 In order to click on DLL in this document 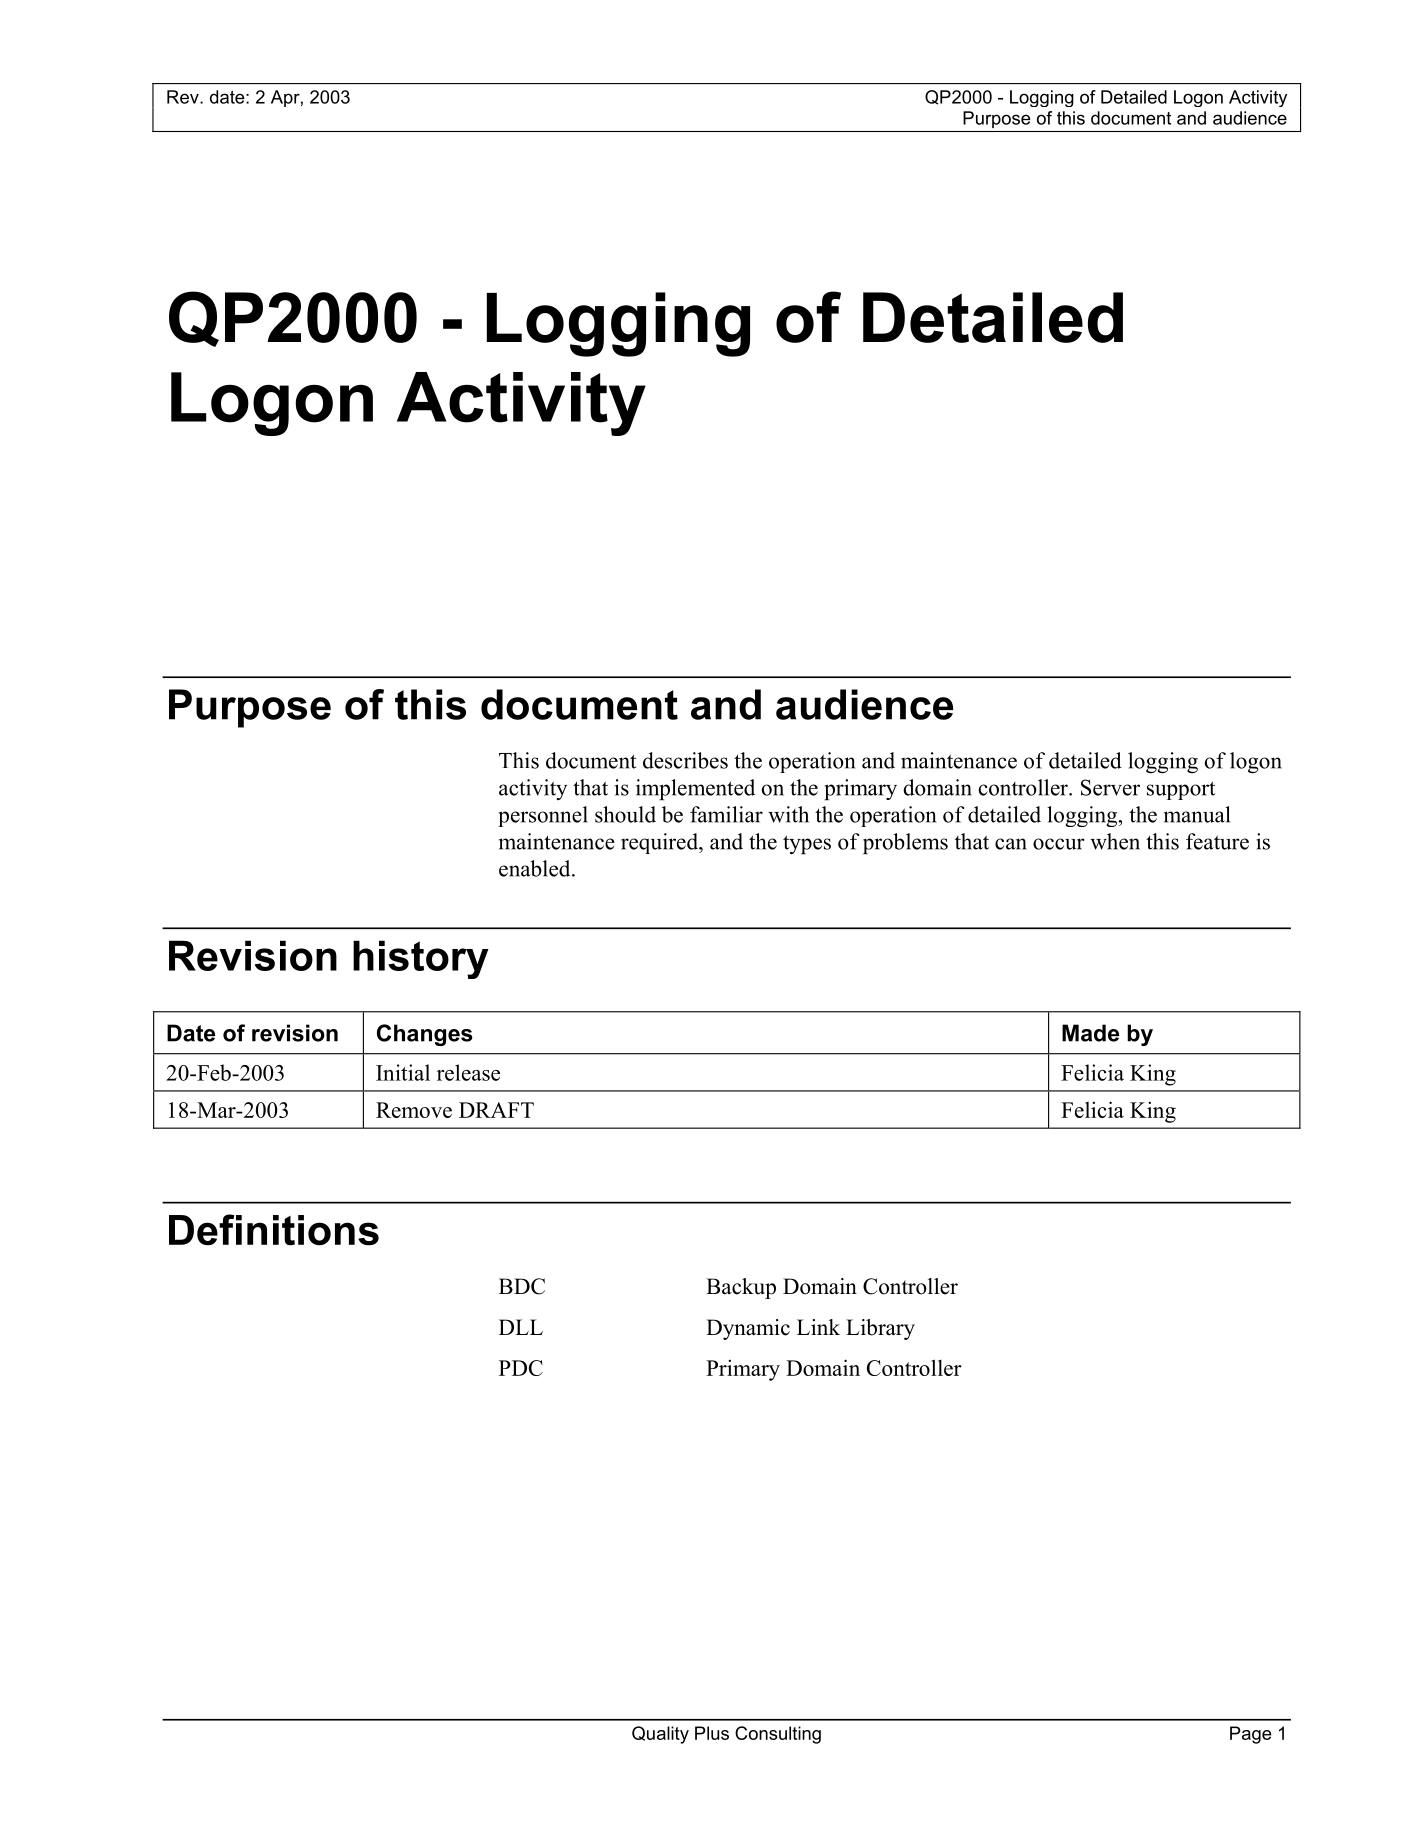, I will do `click(521, 1327)`.
